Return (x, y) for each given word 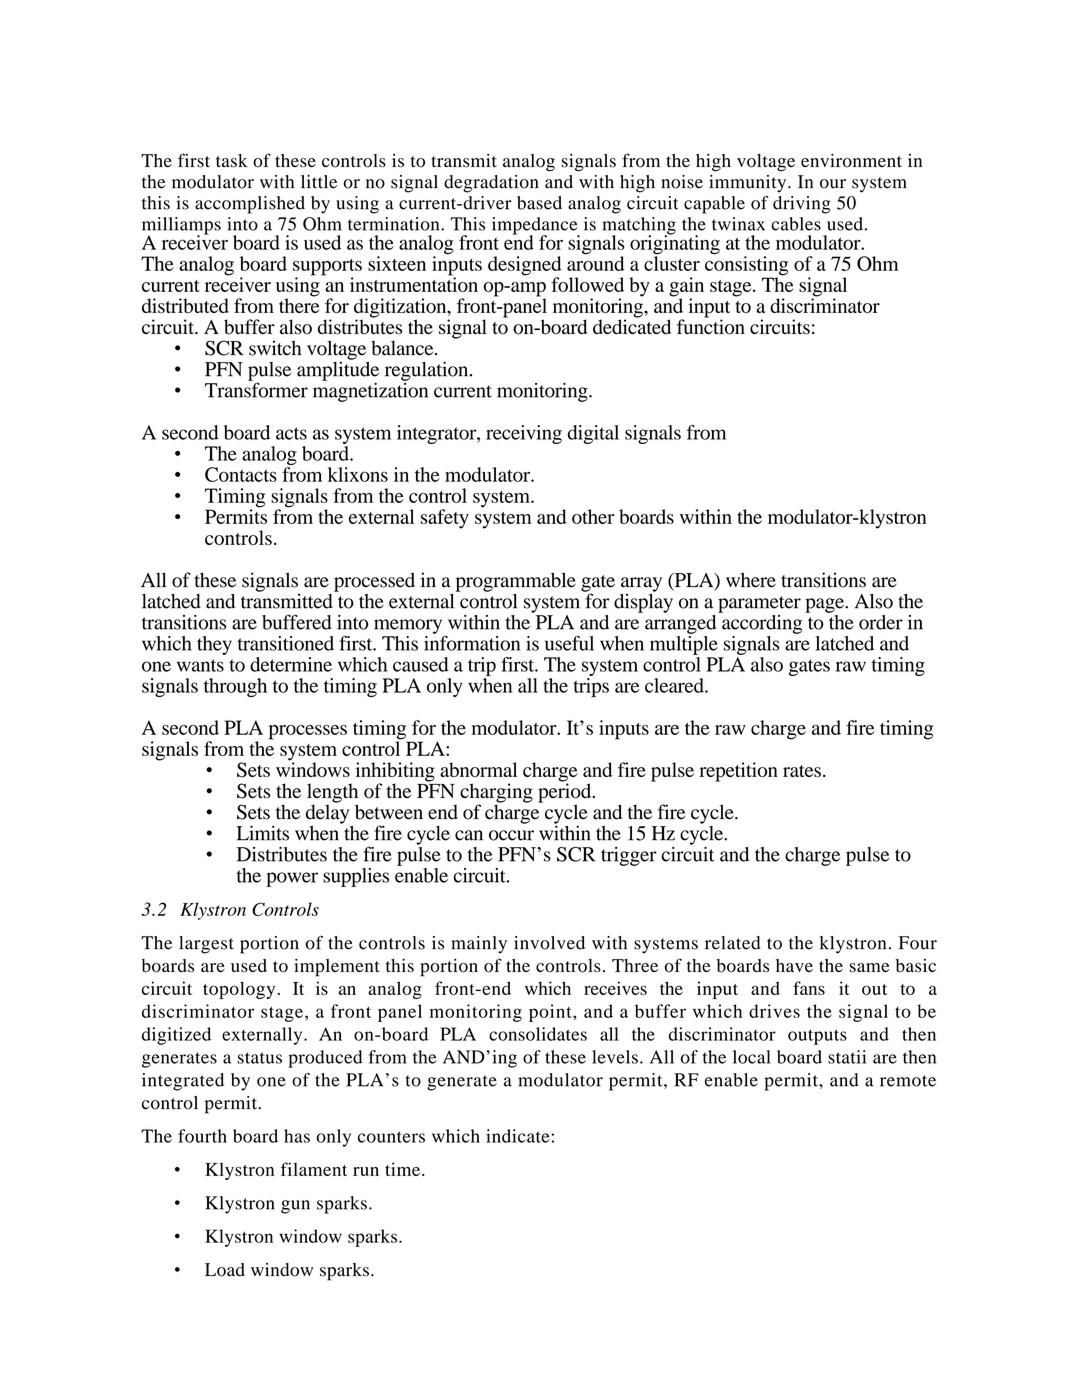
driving (802, 205)
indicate (518, 1136)
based (539, 203)
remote (908, 1081)
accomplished (250, 205)
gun (295, 1207)
